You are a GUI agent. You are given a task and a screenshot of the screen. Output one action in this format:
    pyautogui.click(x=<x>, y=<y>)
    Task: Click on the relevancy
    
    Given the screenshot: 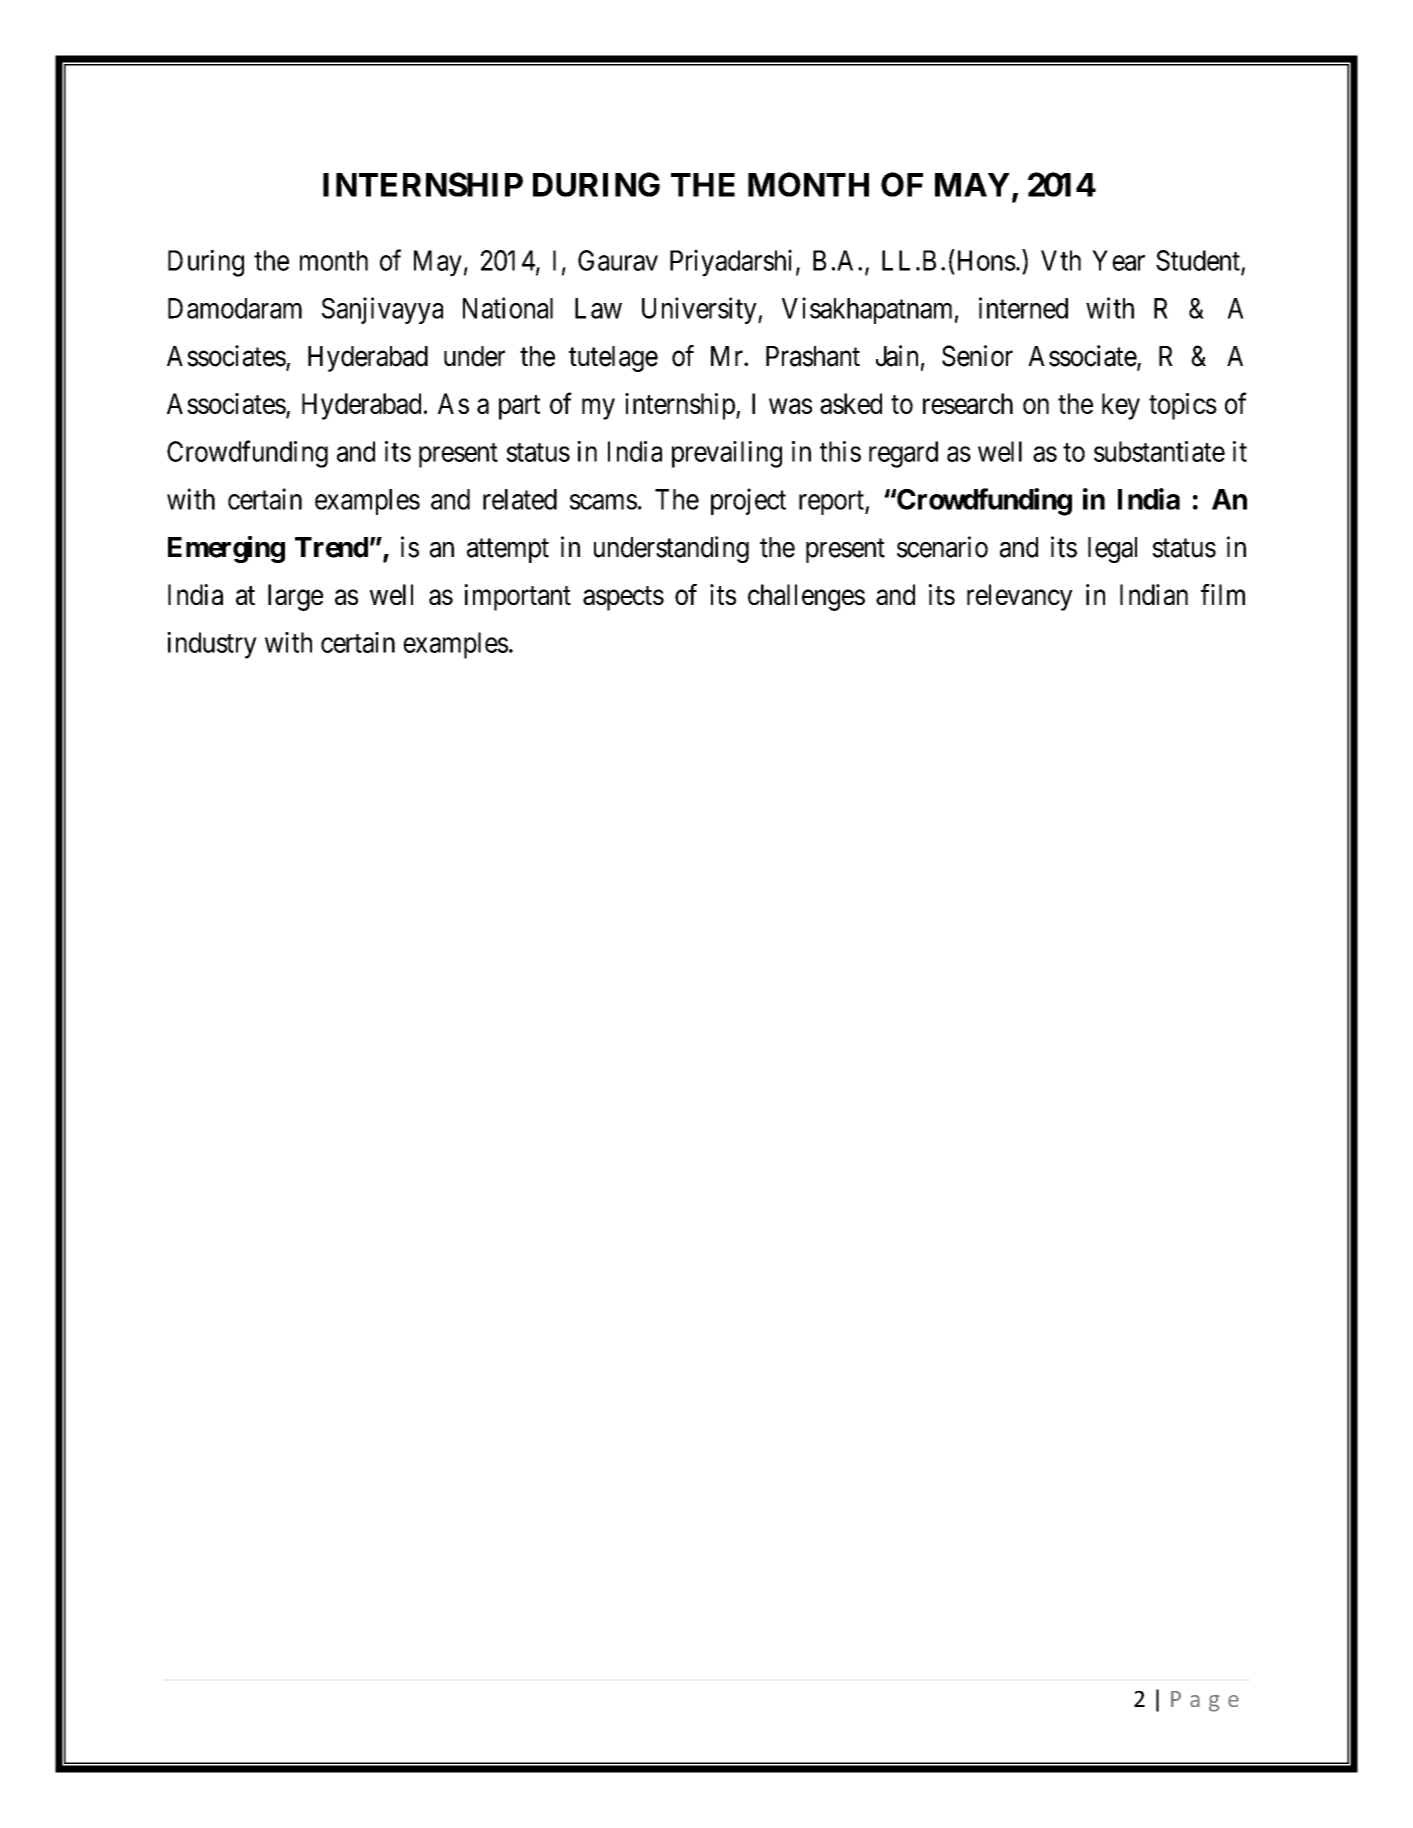 What is the action you would take?
    pyautogui.click(x=1020, y=597)
